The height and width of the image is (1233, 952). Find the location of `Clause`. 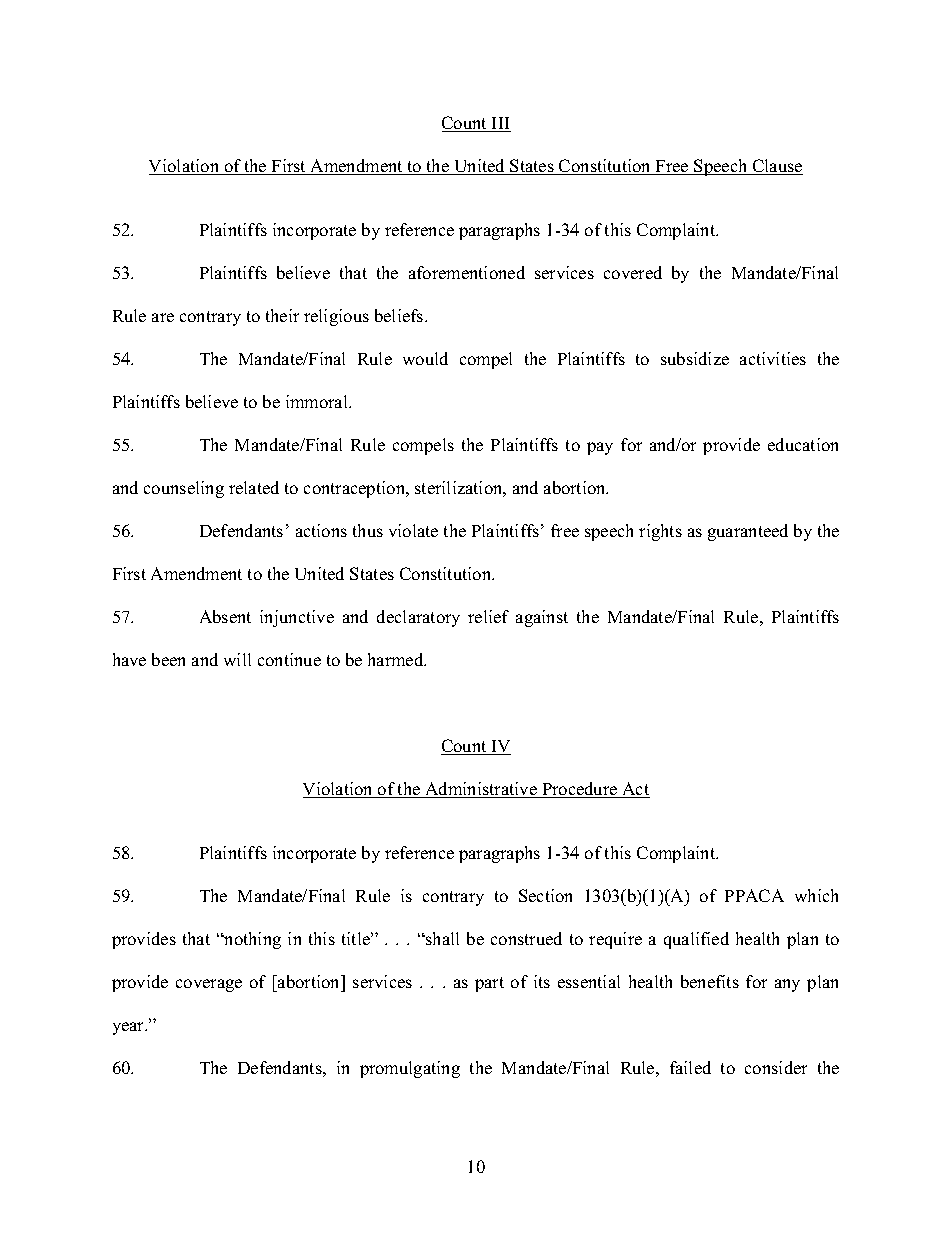

Clause is located at coordinates (777, 167).
